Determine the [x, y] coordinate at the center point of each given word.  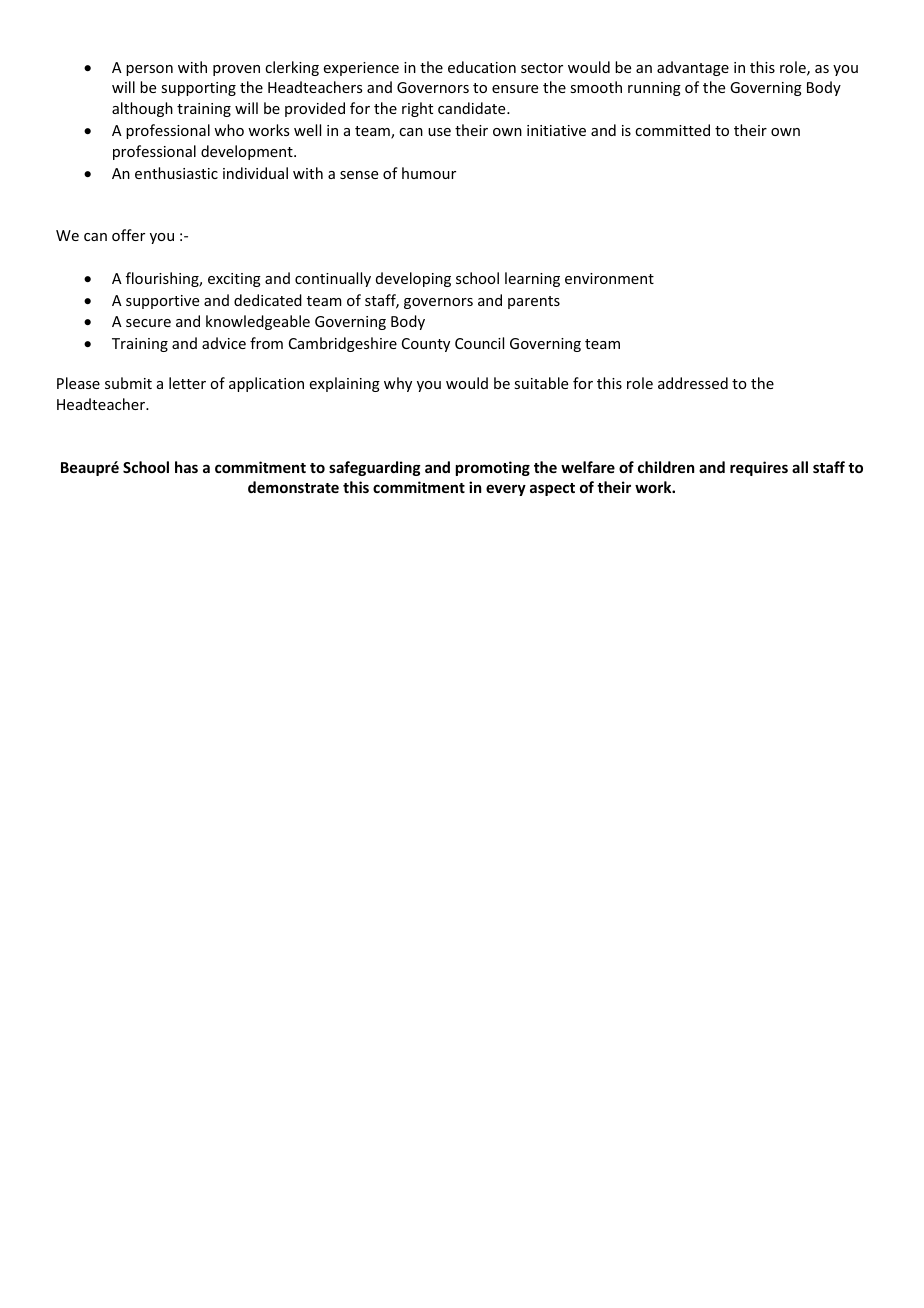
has [186, 467]
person [149, 70]
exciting [234, 280]
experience [361, 69]
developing [413, 279]
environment [609, 278]
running [654, 89]
